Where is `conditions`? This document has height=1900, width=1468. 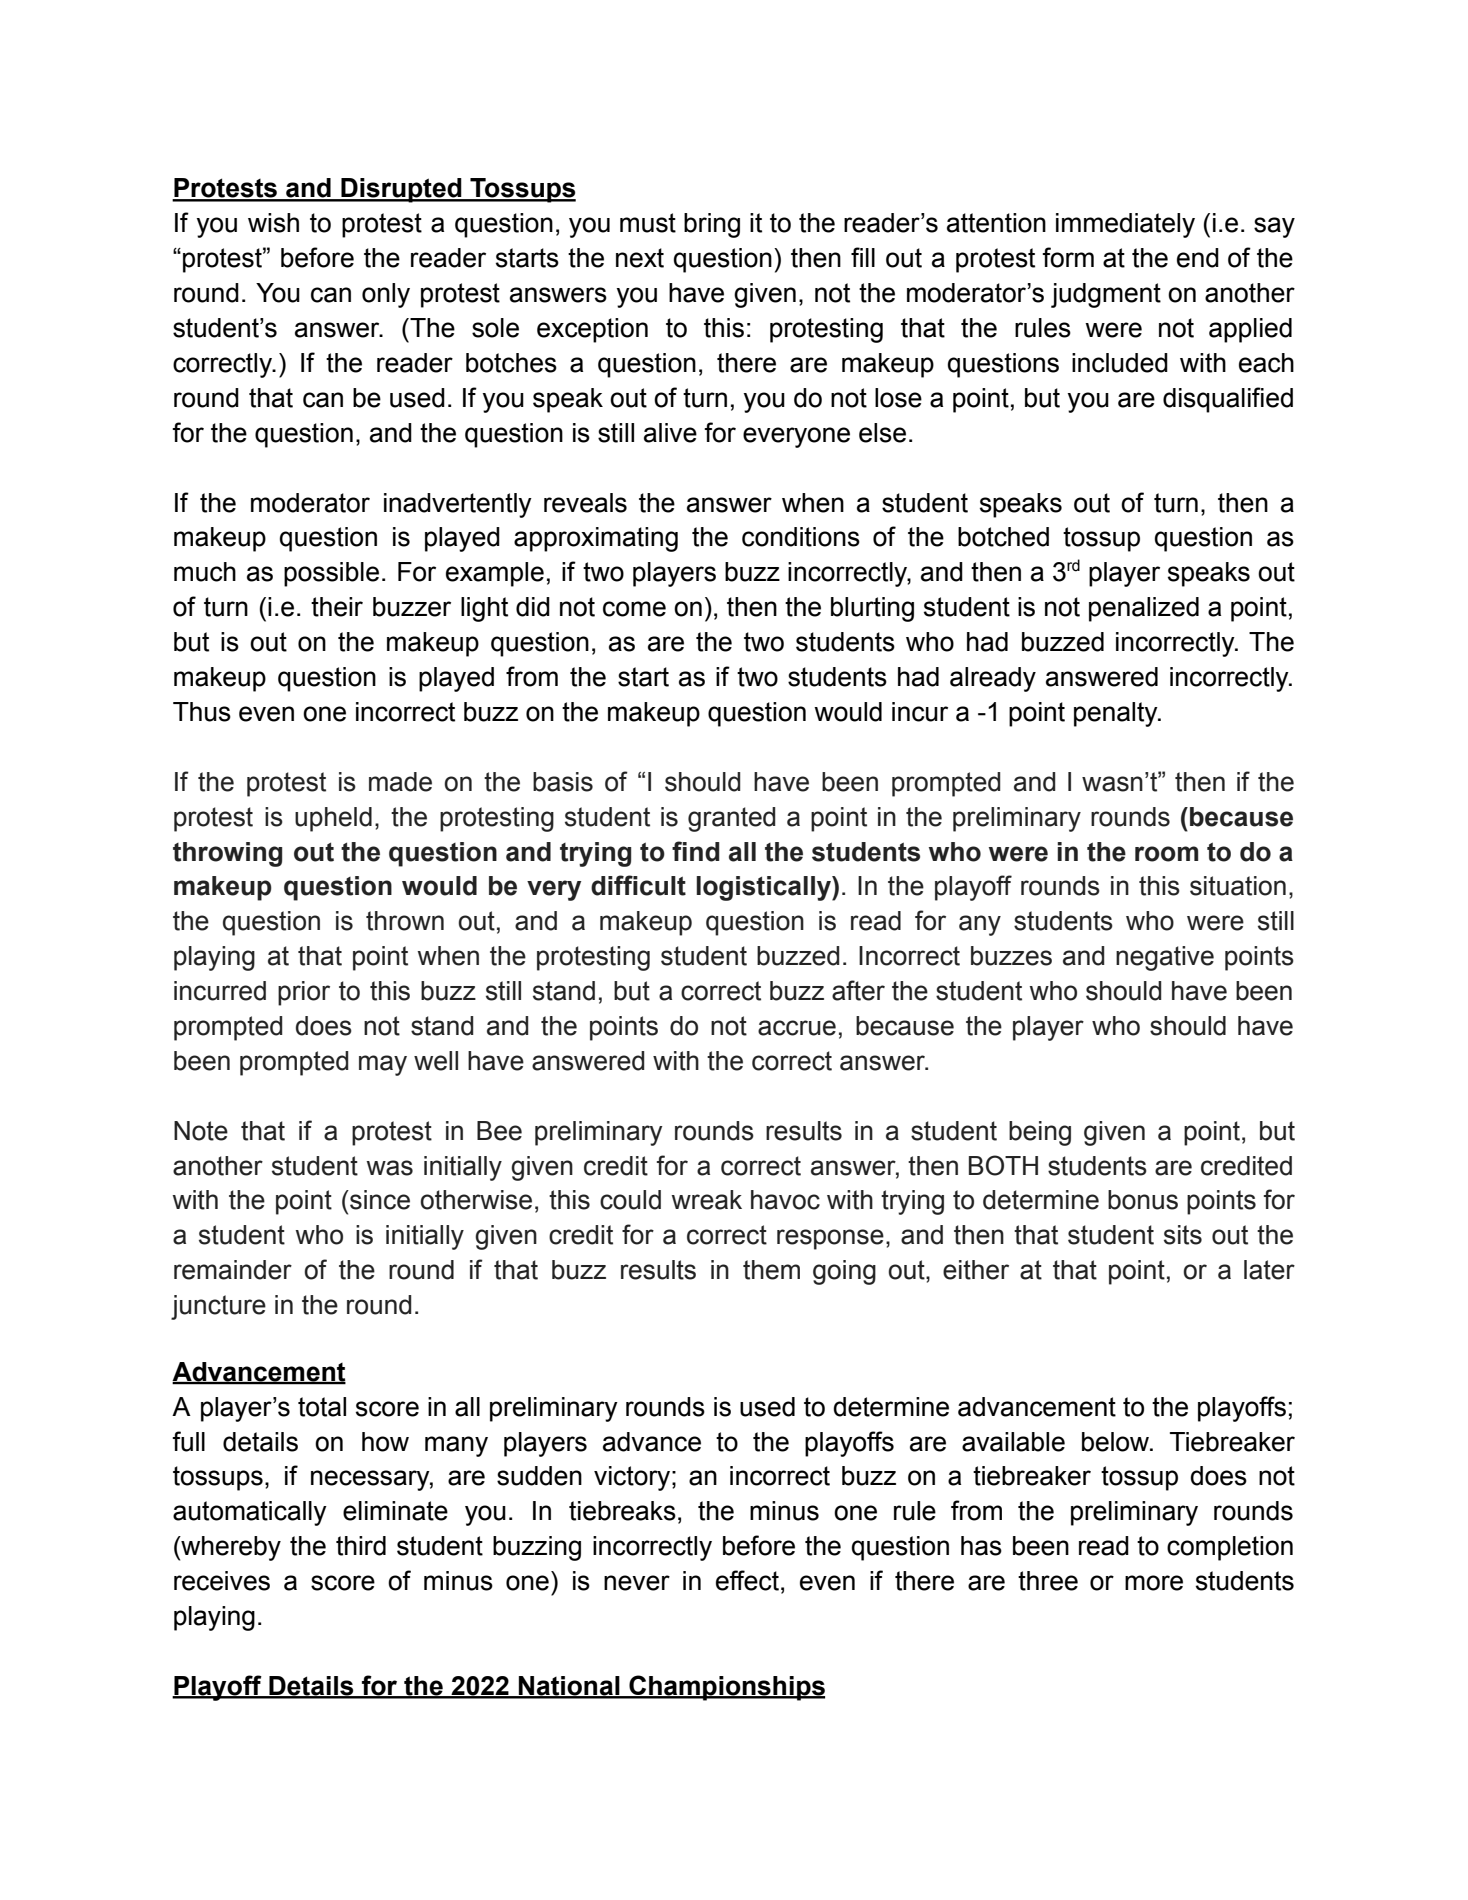 conditions is located at coordinates (801, 537).
